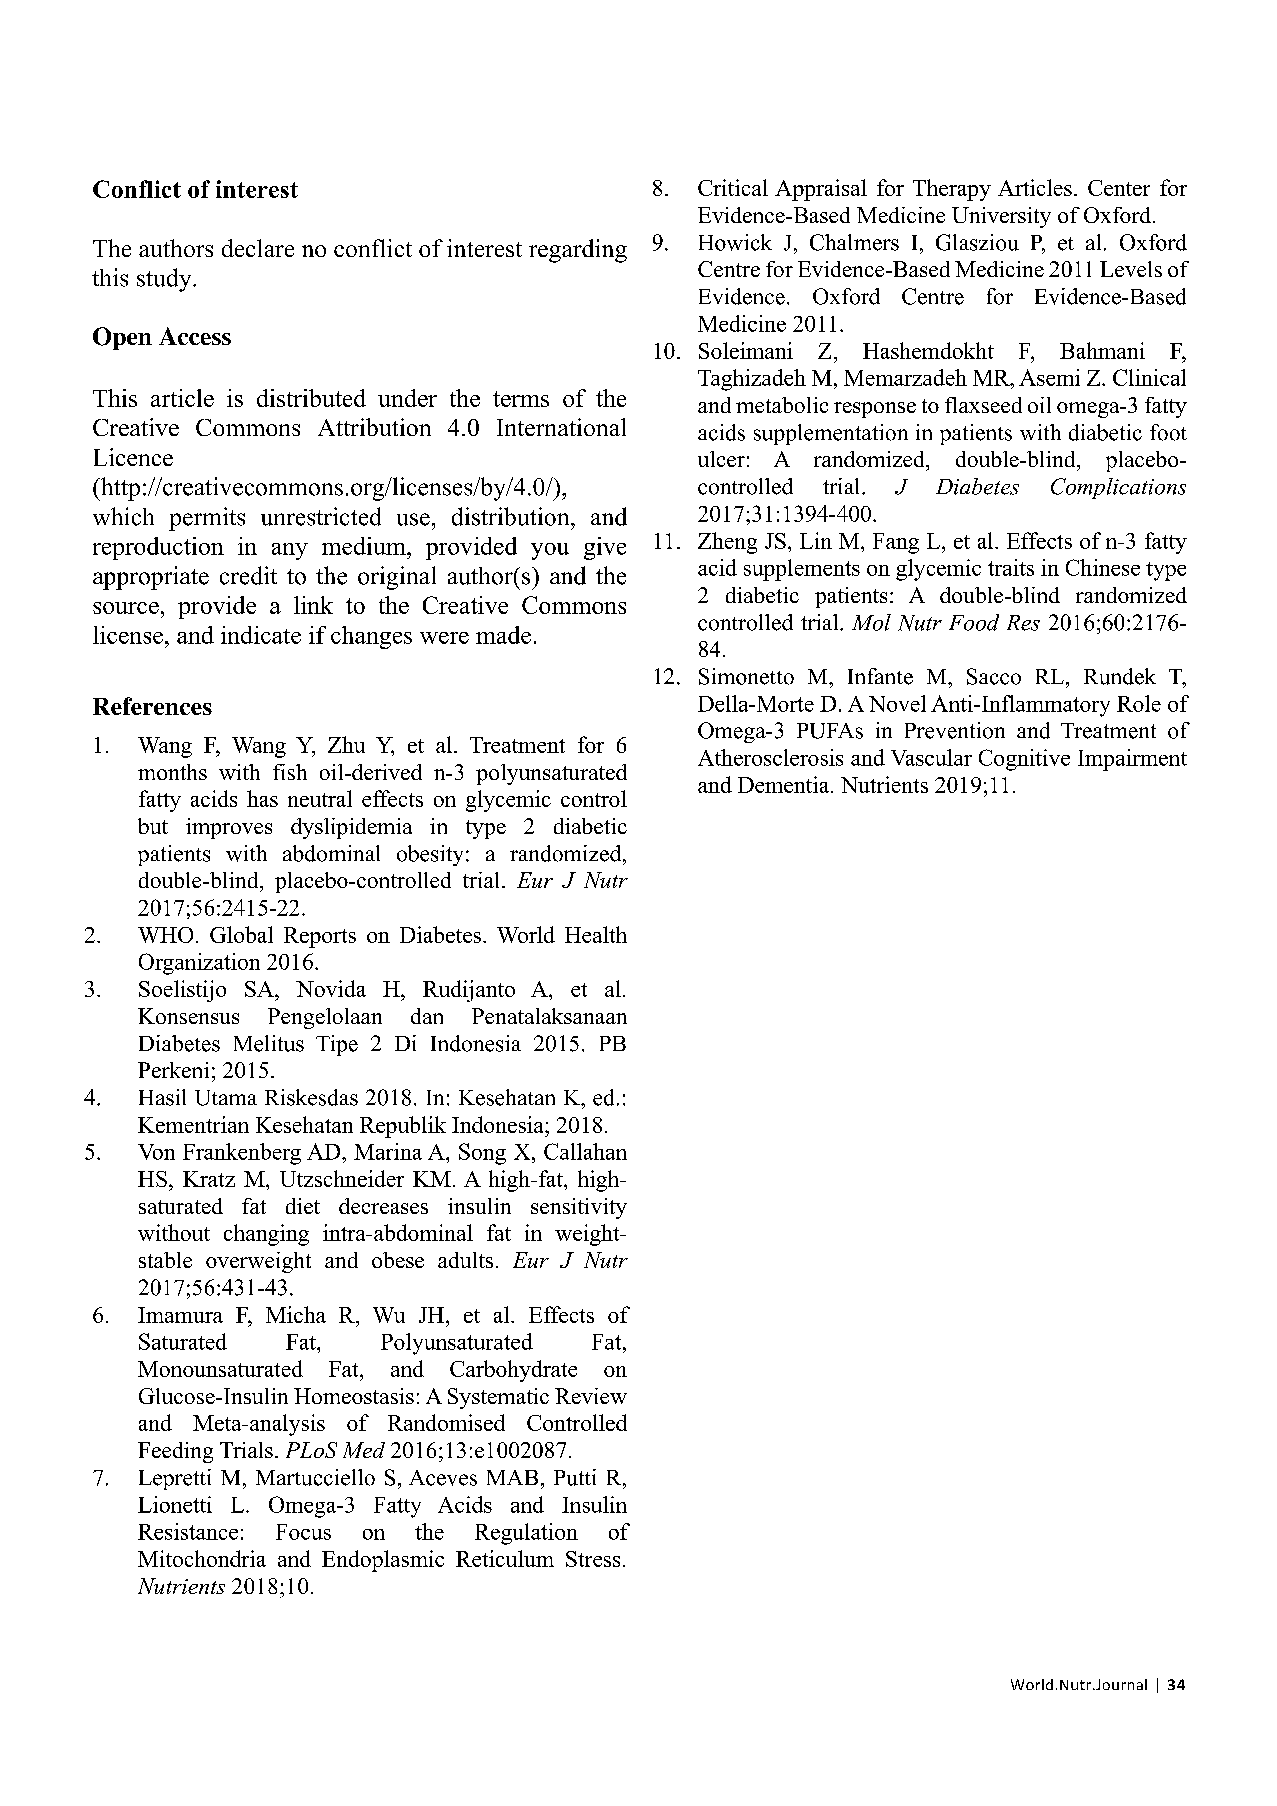 The height and width of the screenshot is (1806, 1277). What do you see at coordinates (258, 248) in the screenshot?
I see `declare` at bounding box center [258, 248].
